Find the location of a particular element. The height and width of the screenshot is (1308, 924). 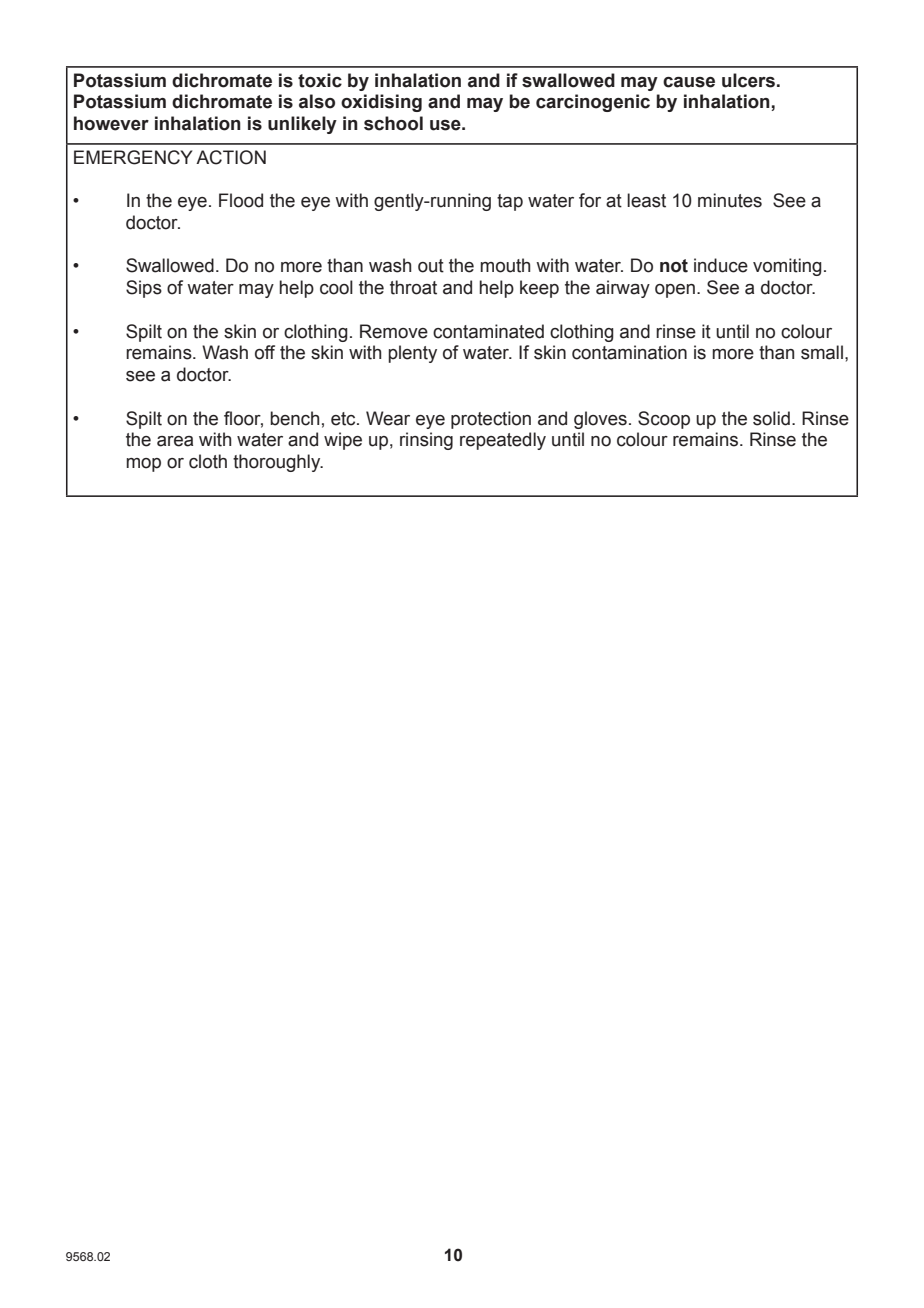

oxidising is located at coordinates (381, 103).
